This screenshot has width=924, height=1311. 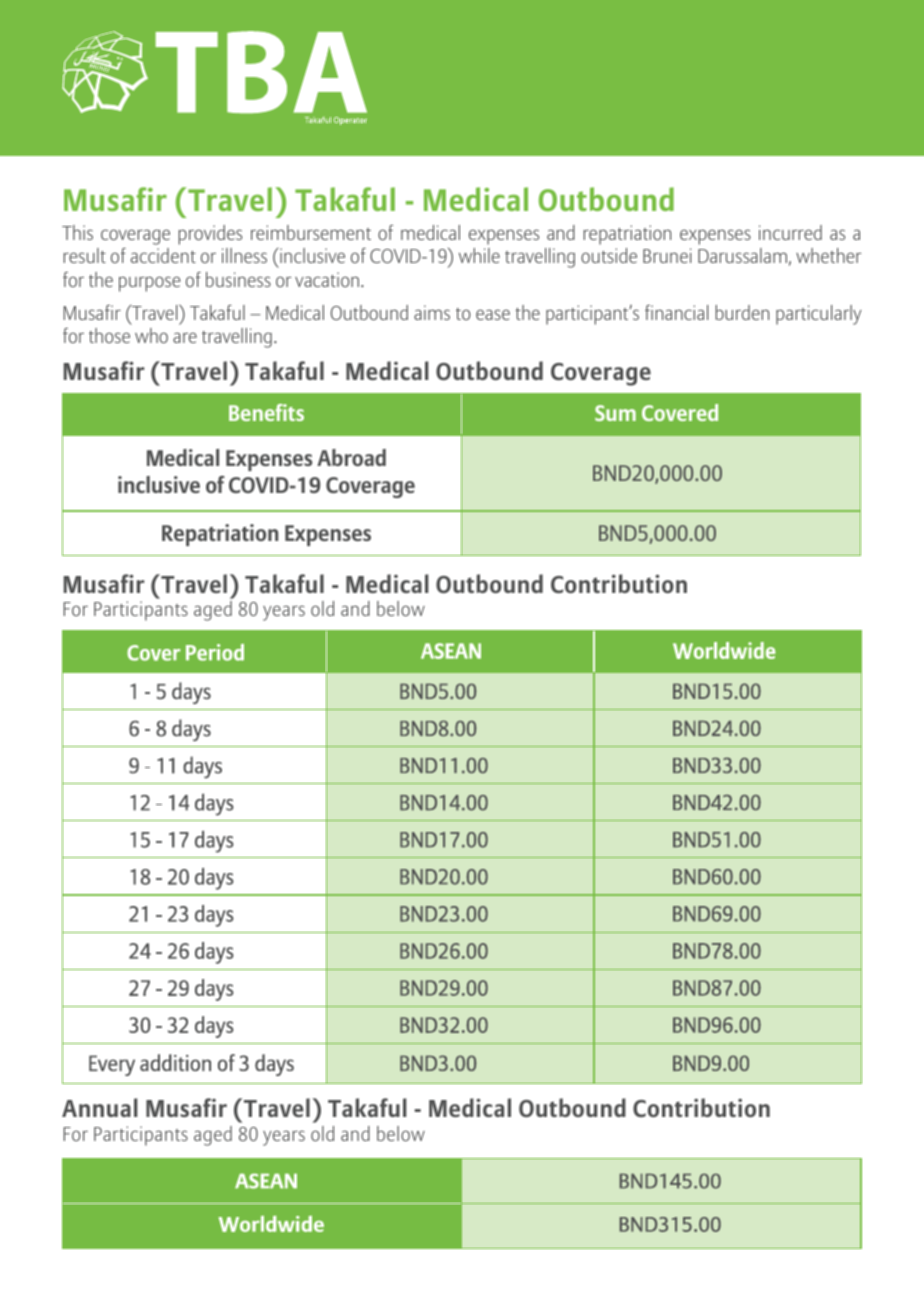 What do you see at coordinates (351, 457) in the screenshot?
I see `Abroad` at bounding box center [351, 457].
